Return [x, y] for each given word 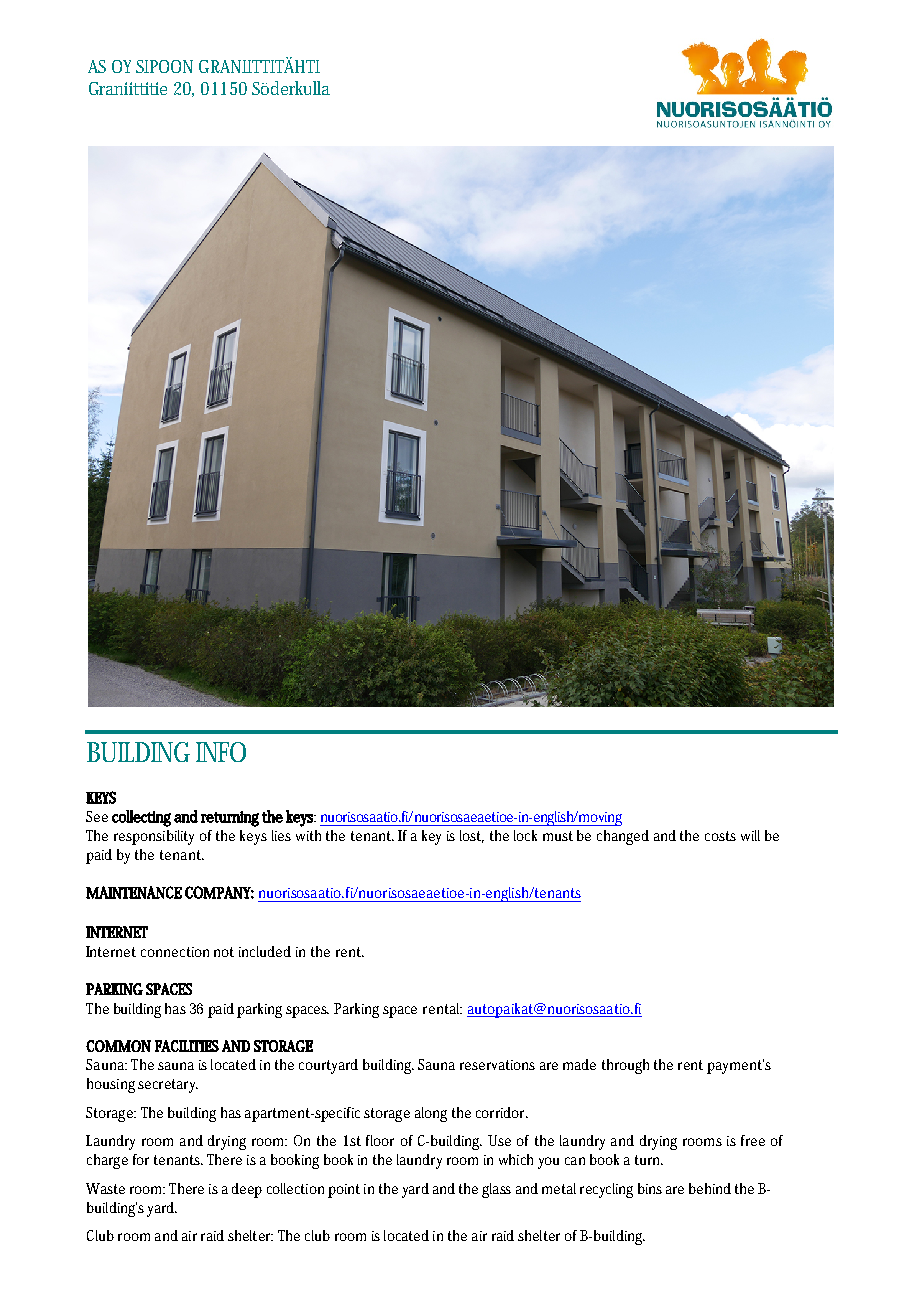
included [265, 951]
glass [496, 1190]
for [141, 1159]
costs [720, 836]
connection [175, 952]
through [625, 1066]
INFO [221, 752]
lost [472, 836]
